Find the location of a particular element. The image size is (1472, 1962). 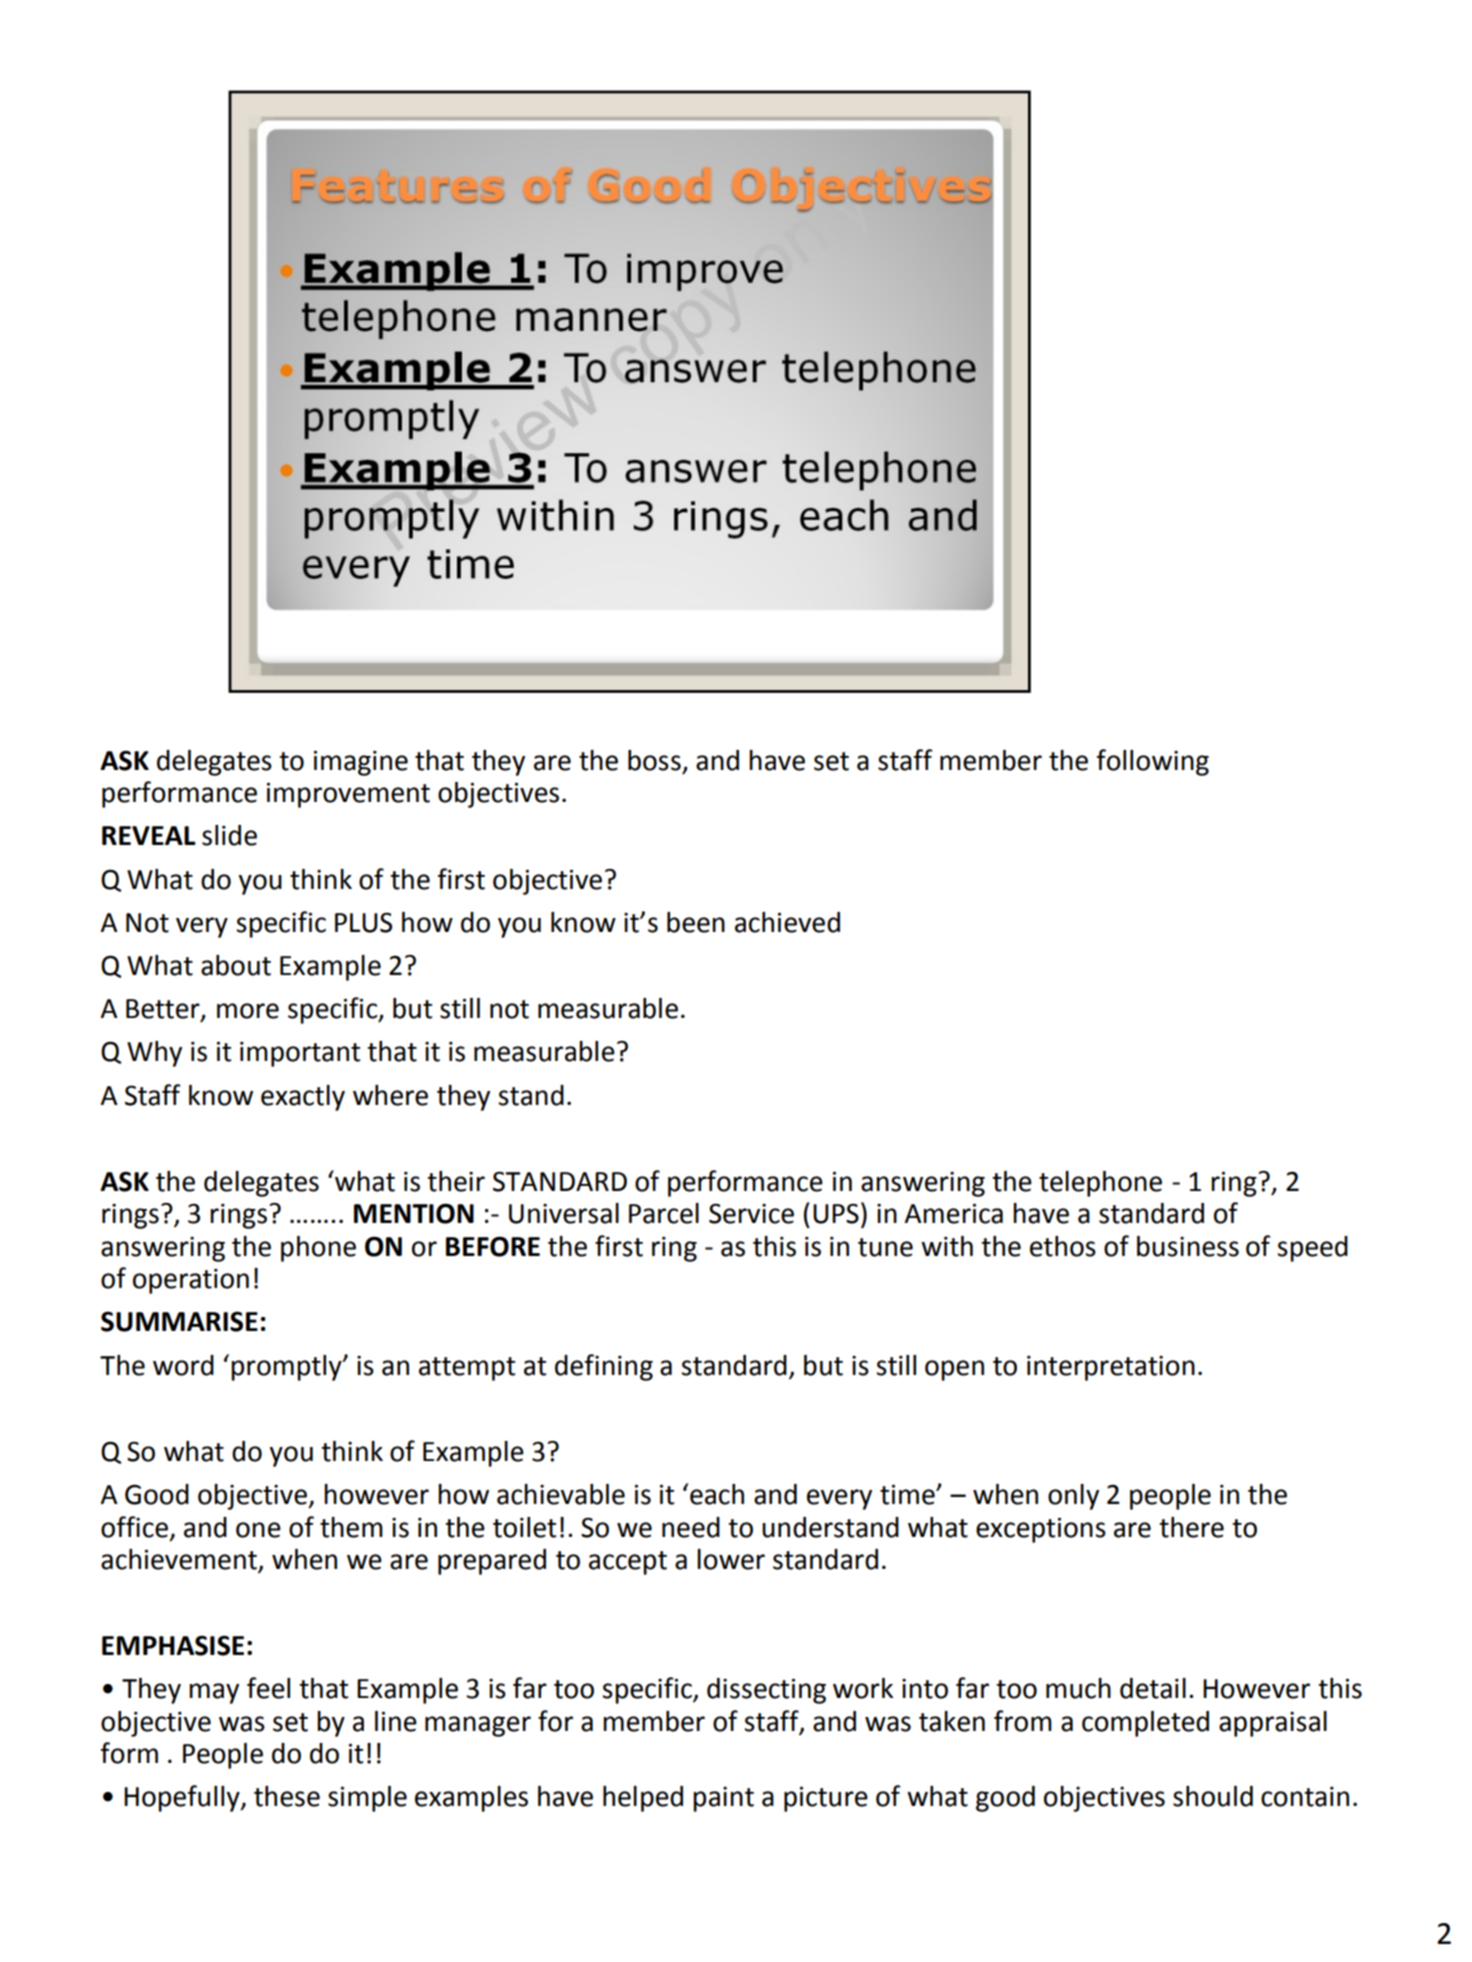

operation is located at coordinates (191, 1281).
